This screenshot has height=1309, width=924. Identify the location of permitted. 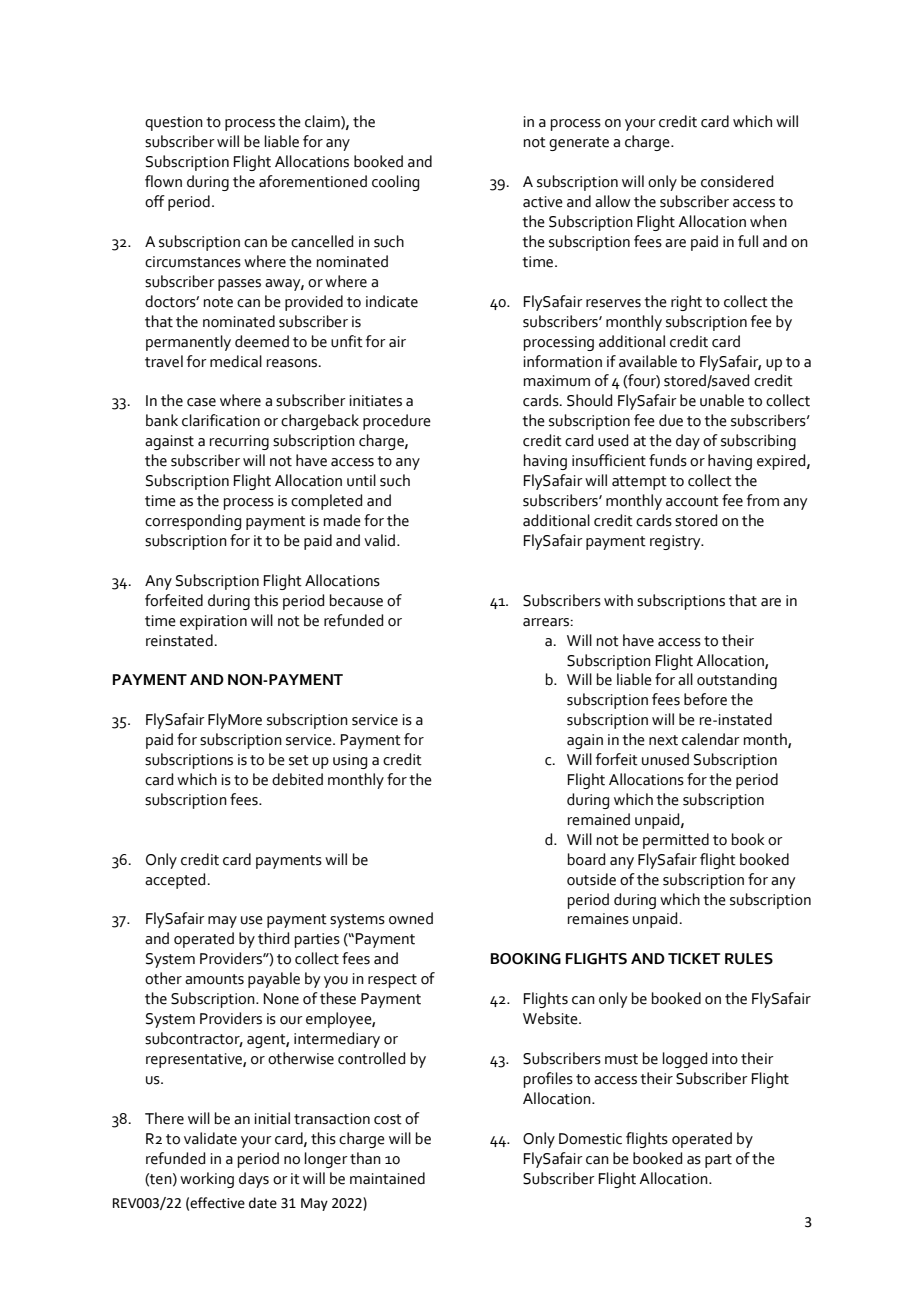
(676, 841).
